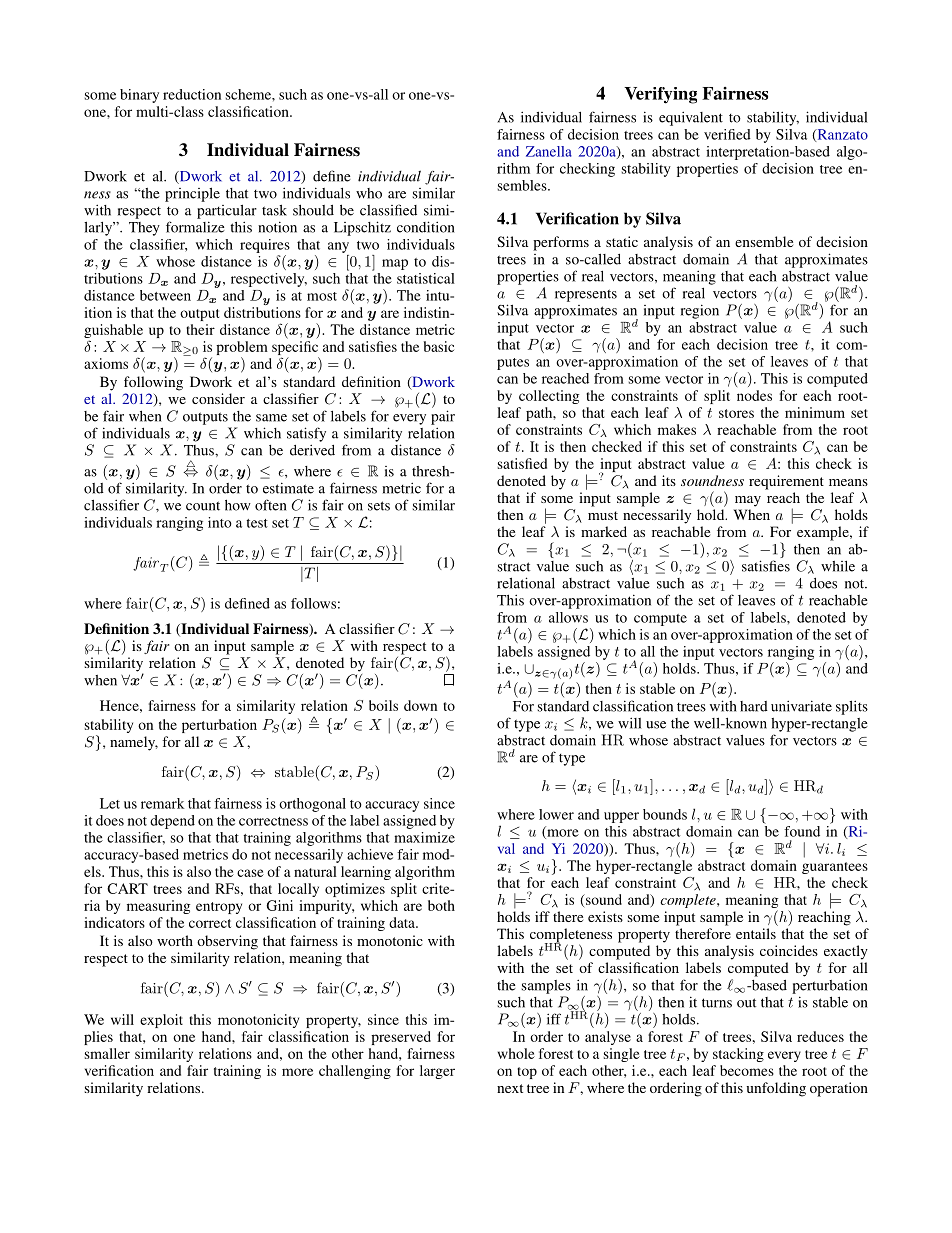  I want to click on becomes, so click(747, 1070).
